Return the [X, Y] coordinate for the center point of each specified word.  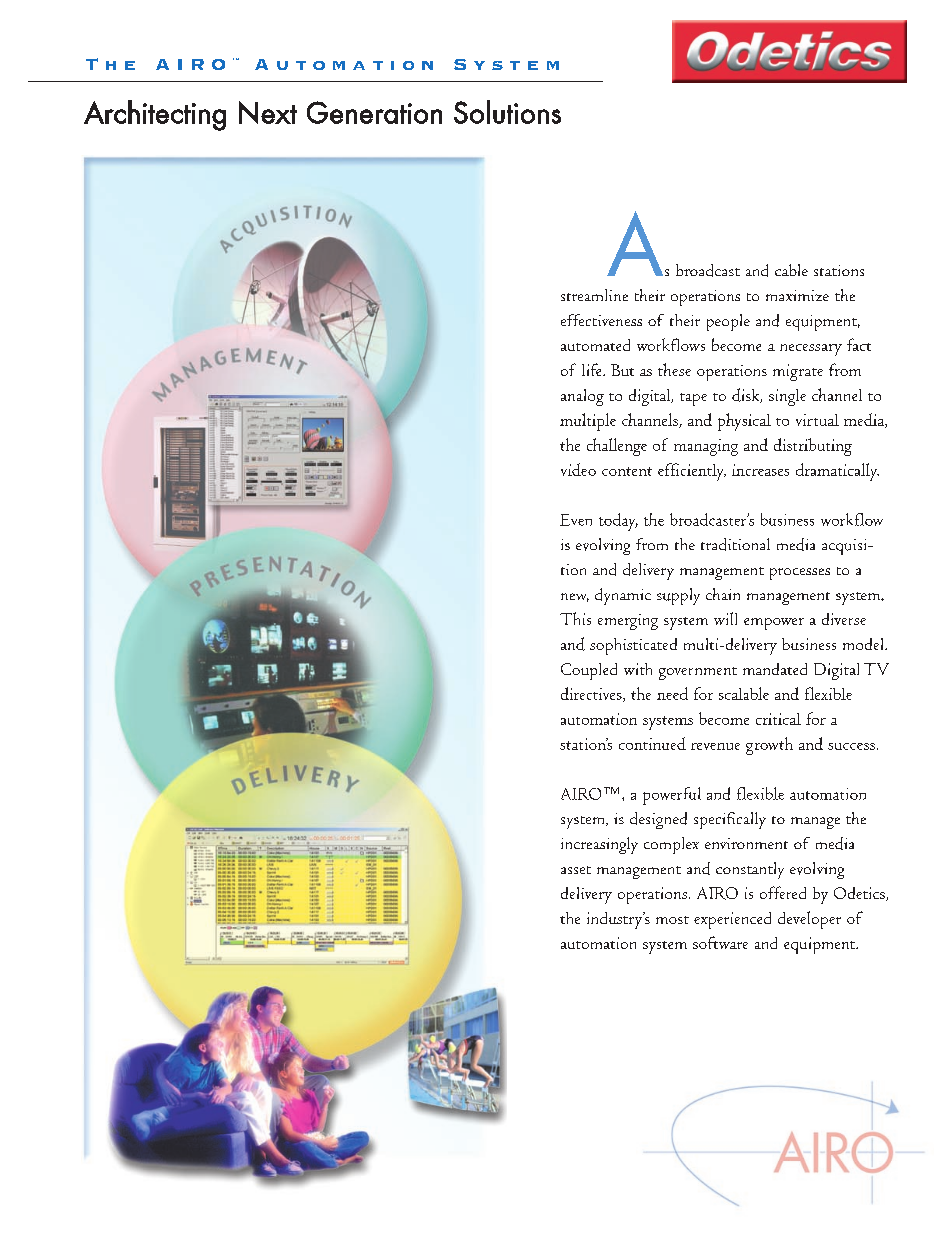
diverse [844, 619]
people [728, 322]
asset [576, 870]
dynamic [623, 596]
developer [809, 920]
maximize [797, 295]
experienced [732, 920]
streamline [594, 295]
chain [723, 594]
